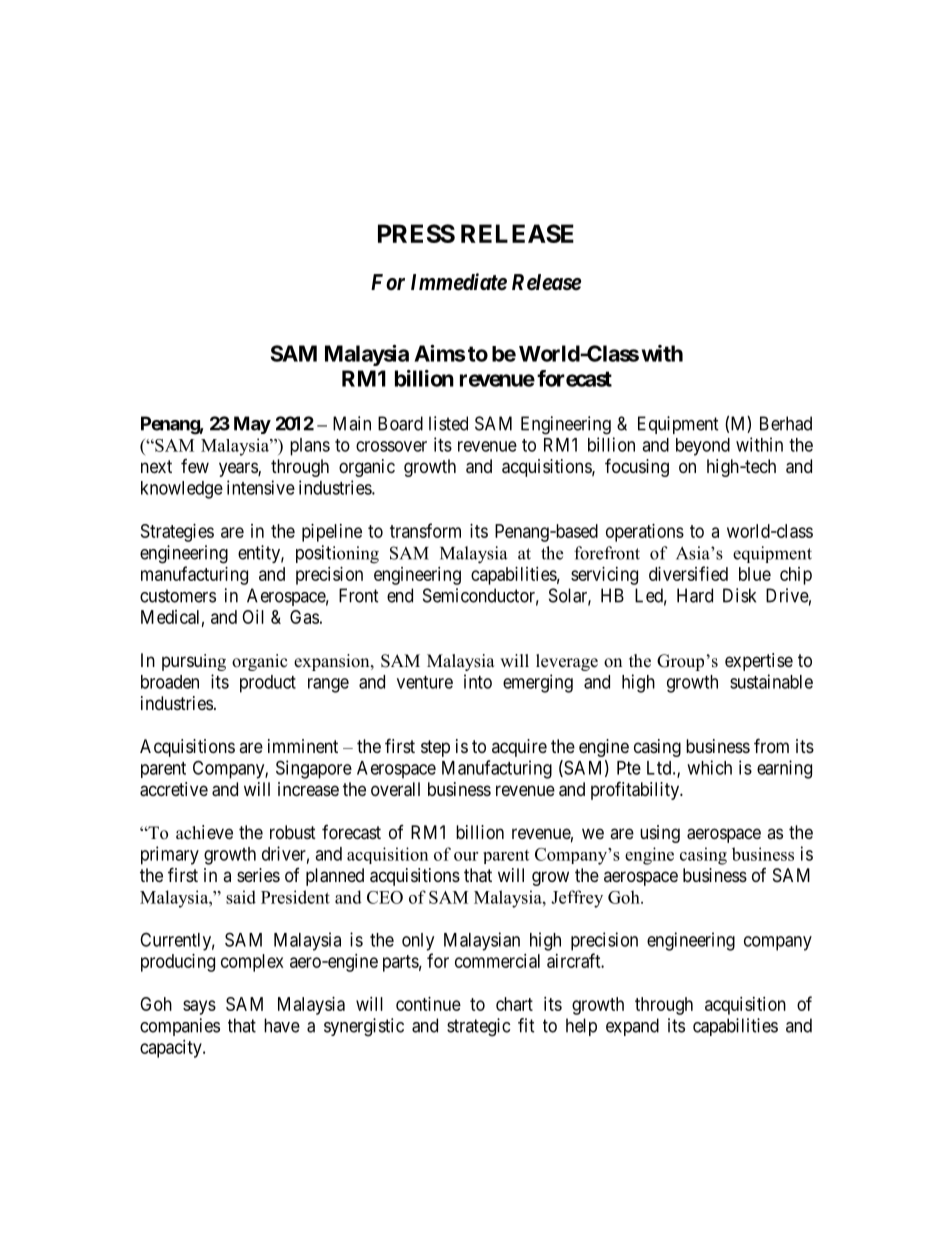 This screenshot has height=1233, width=952. Describe the element at coordinates (786, 423) in the screenshot. I see `Berhad` at that location.
